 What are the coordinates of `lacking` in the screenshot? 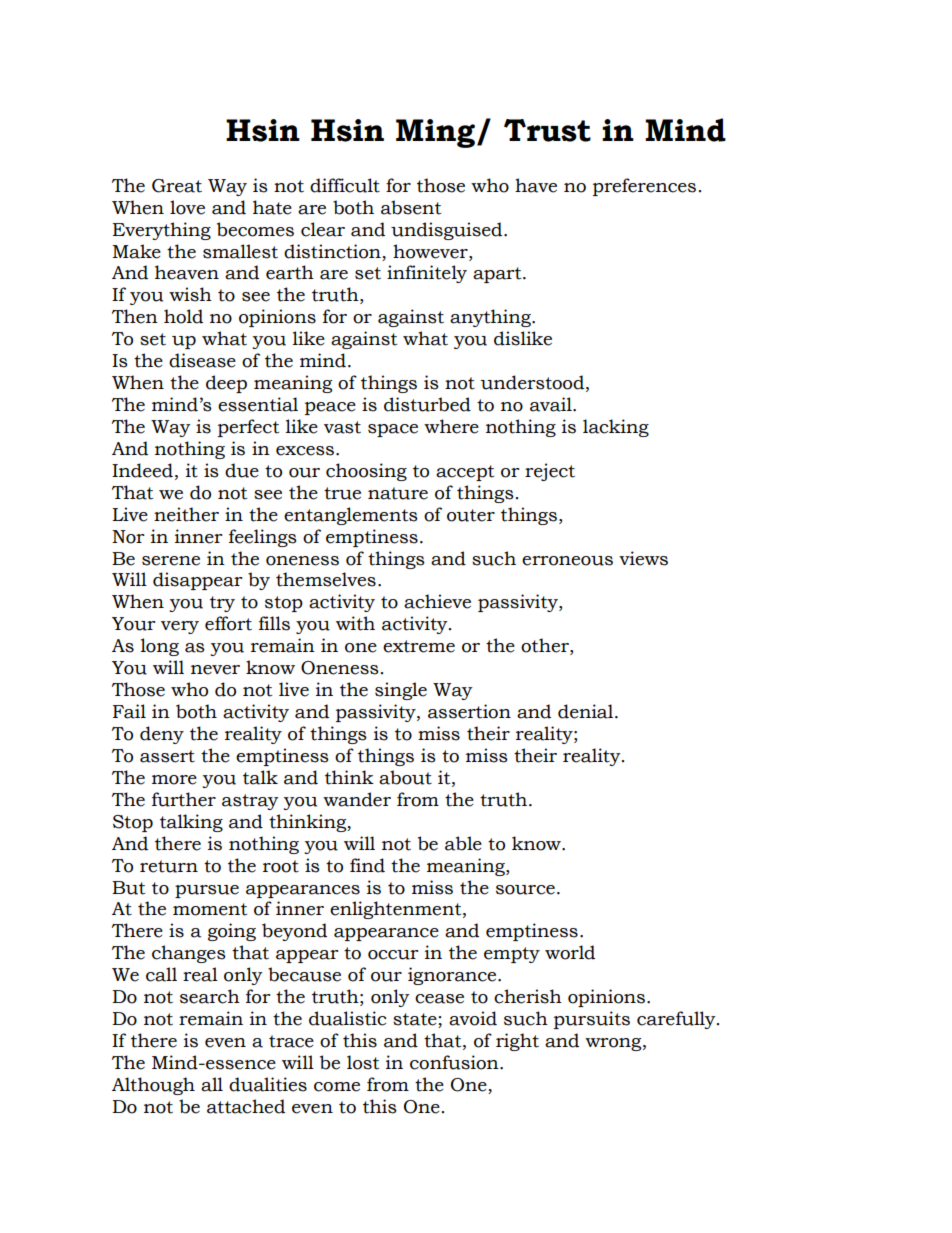 It's located at (616, 428).
